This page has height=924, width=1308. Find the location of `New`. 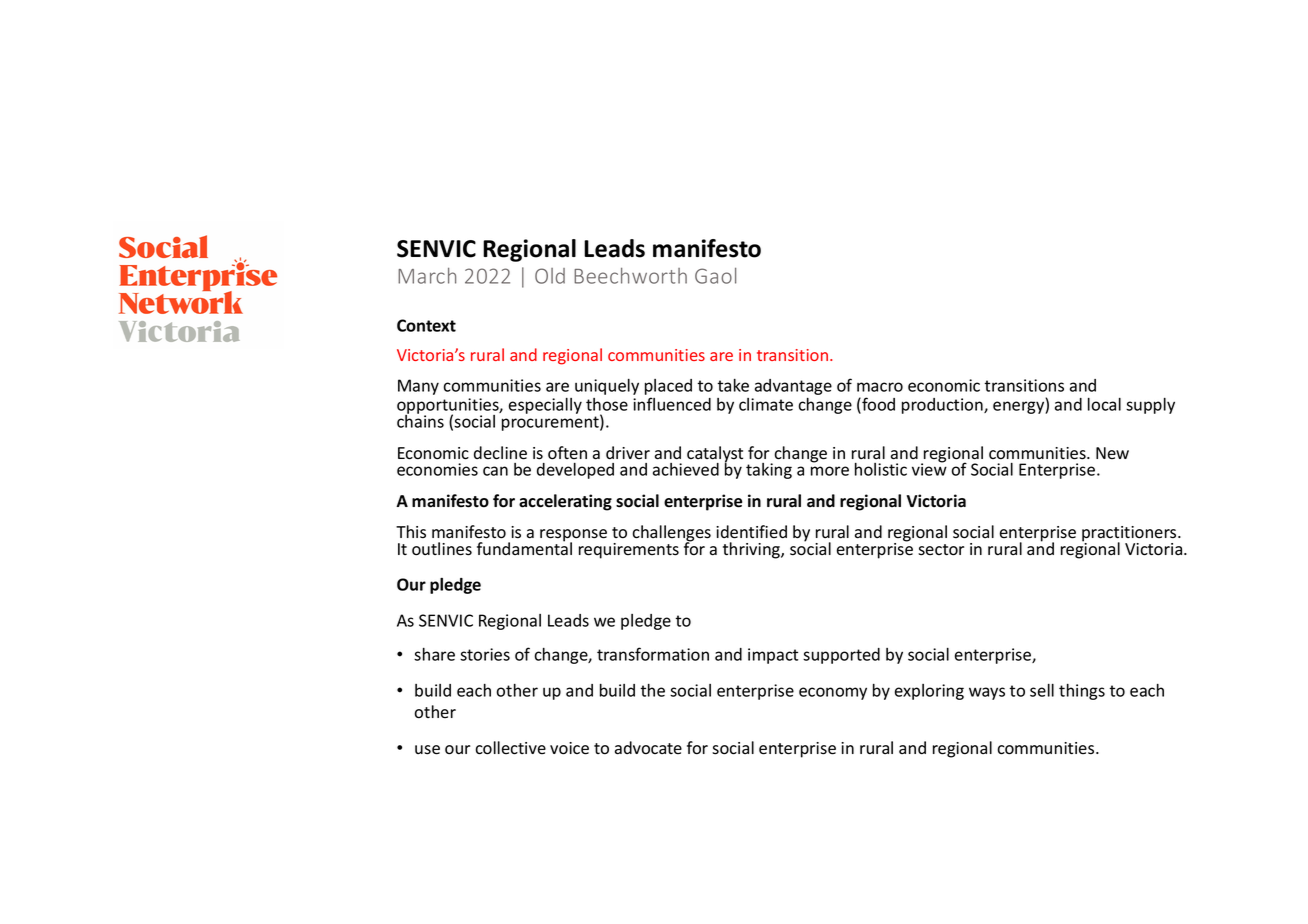

New is located at coordinates (1112, 453).
